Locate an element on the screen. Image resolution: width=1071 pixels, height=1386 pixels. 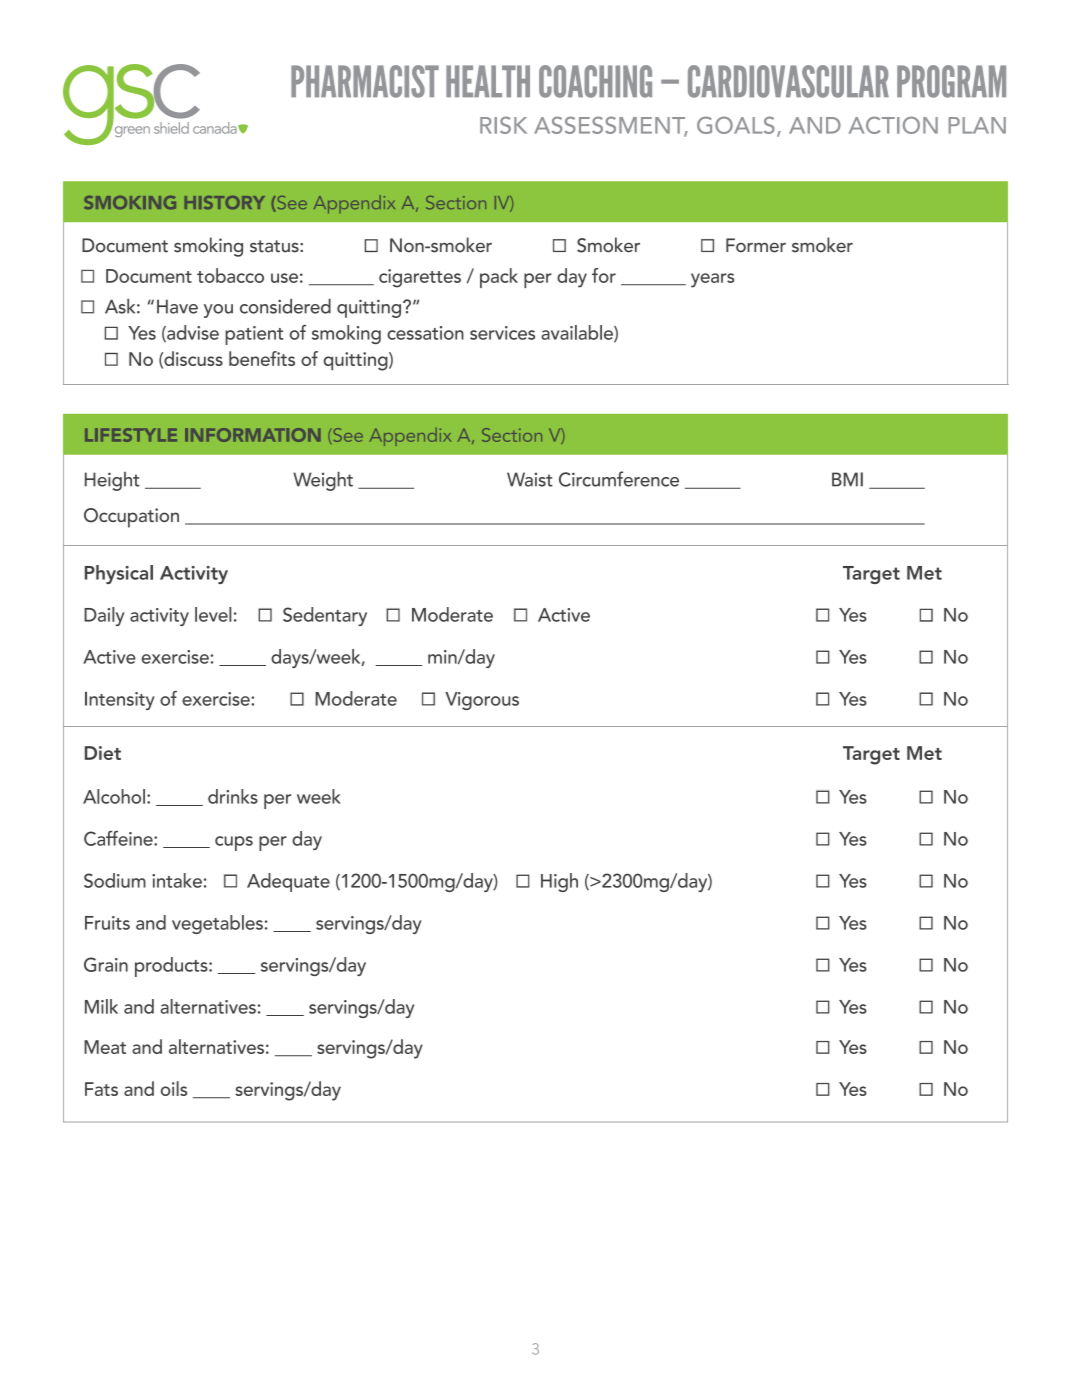
ACTION is located at coordinates (893, 125).
